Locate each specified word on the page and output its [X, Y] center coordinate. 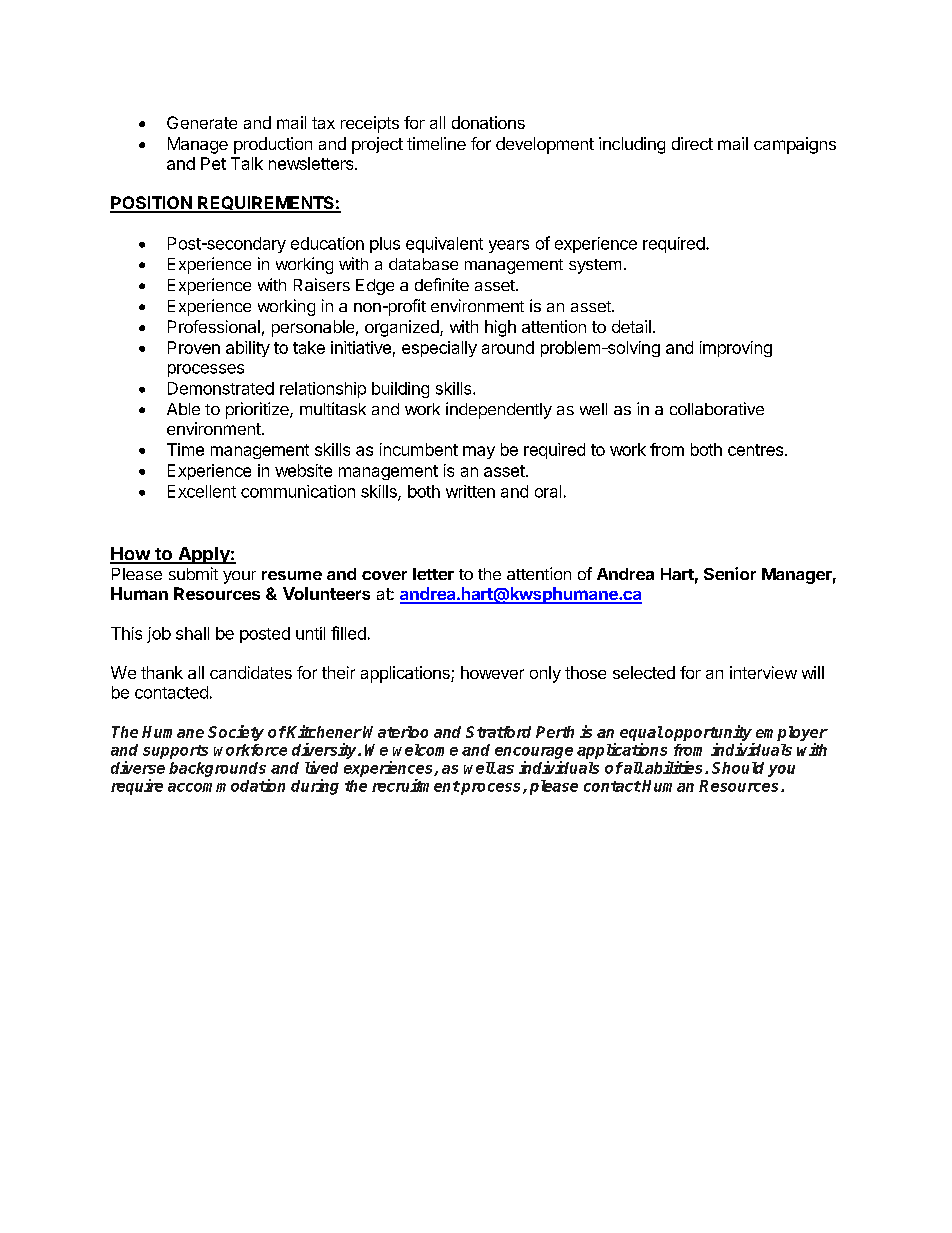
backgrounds [217, 769]
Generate [202, 122]
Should [738, 768]
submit [193, 573]
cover [384, 575]
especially [439, 349]
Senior [730, 573]
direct [692, 143]
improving [736, 349]
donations [488, 122]
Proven [194, 347]
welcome [425, 750]
